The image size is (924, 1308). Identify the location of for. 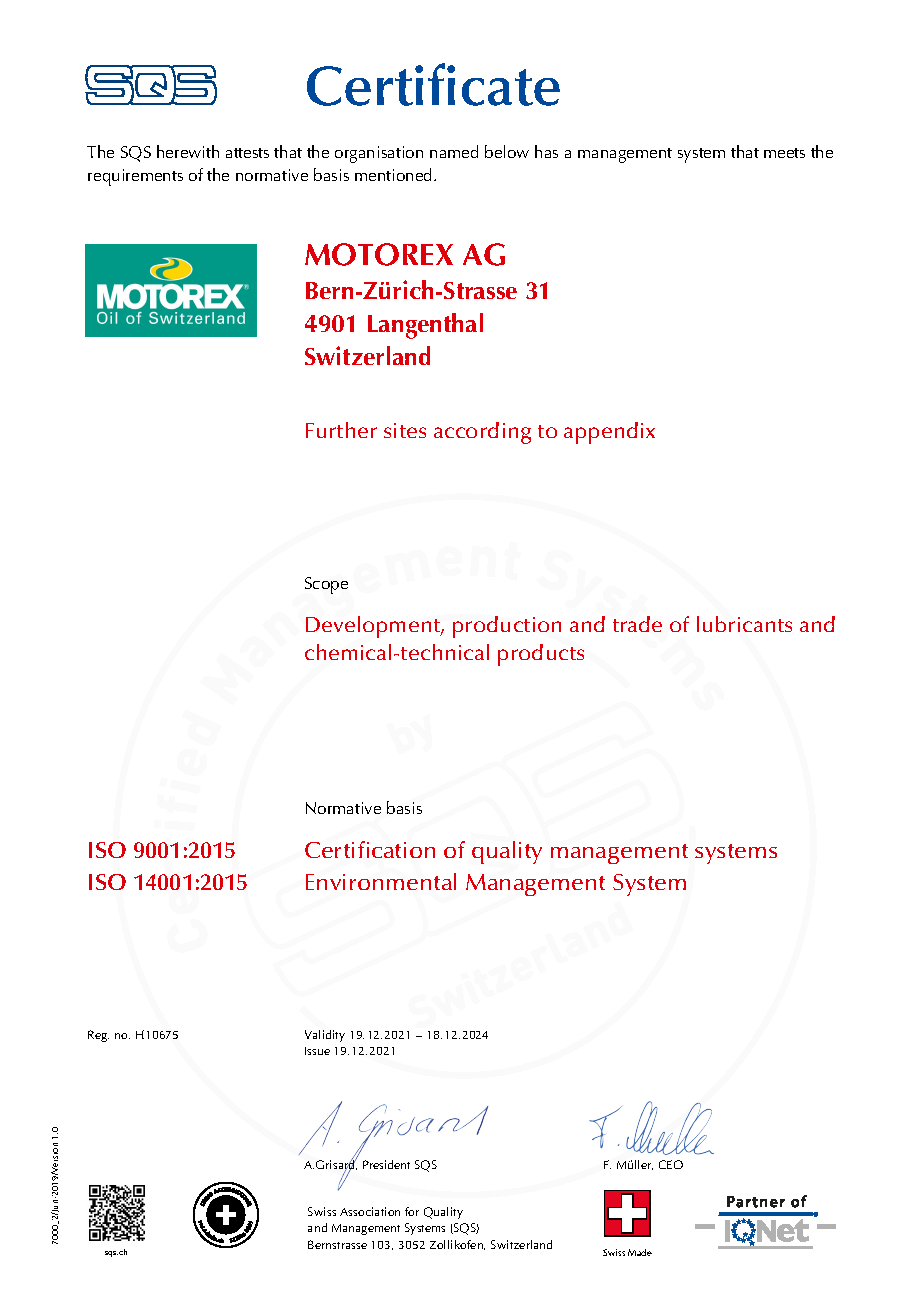
(412, 1211).
